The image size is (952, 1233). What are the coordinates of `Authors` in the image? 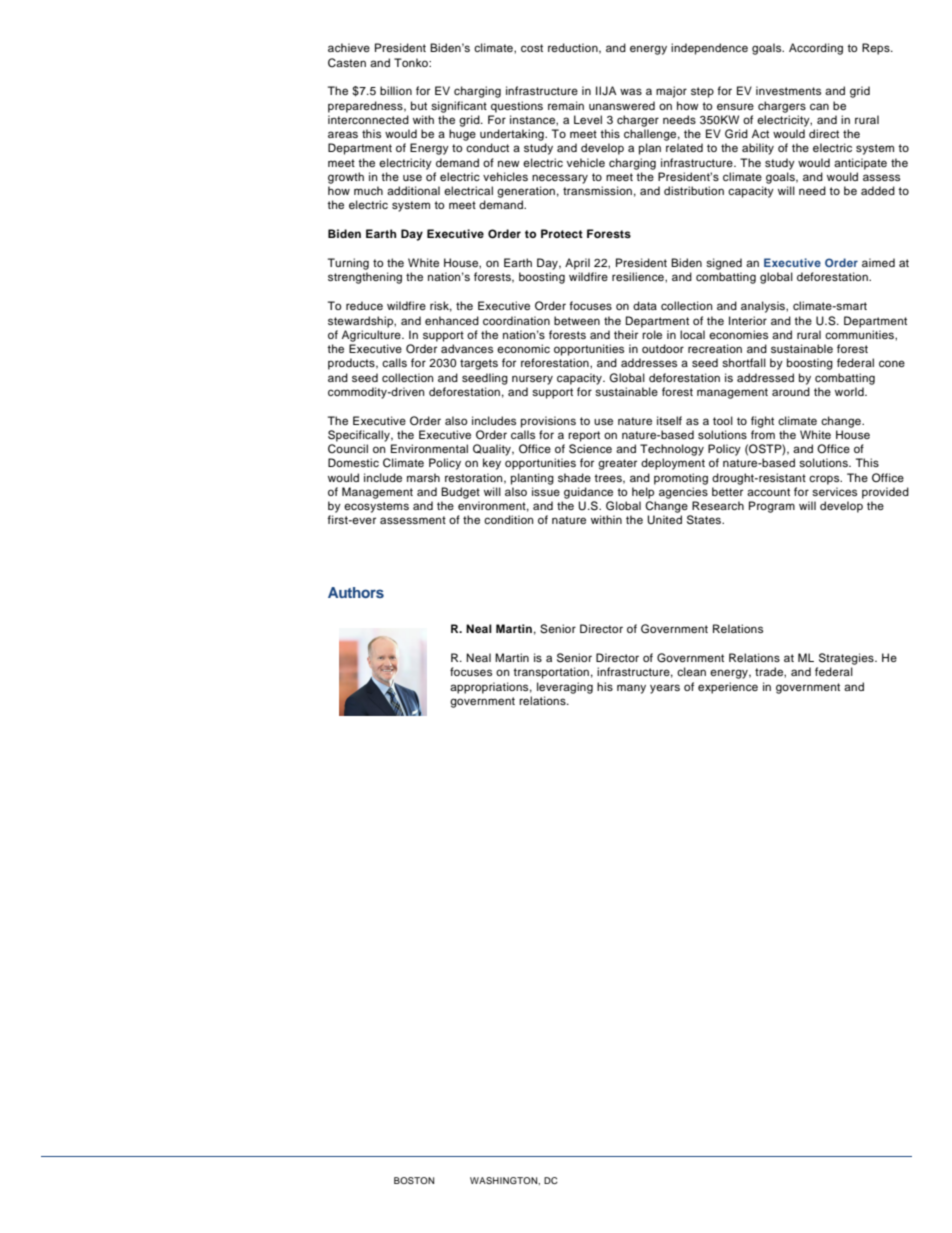 It's located at (356, 592).
